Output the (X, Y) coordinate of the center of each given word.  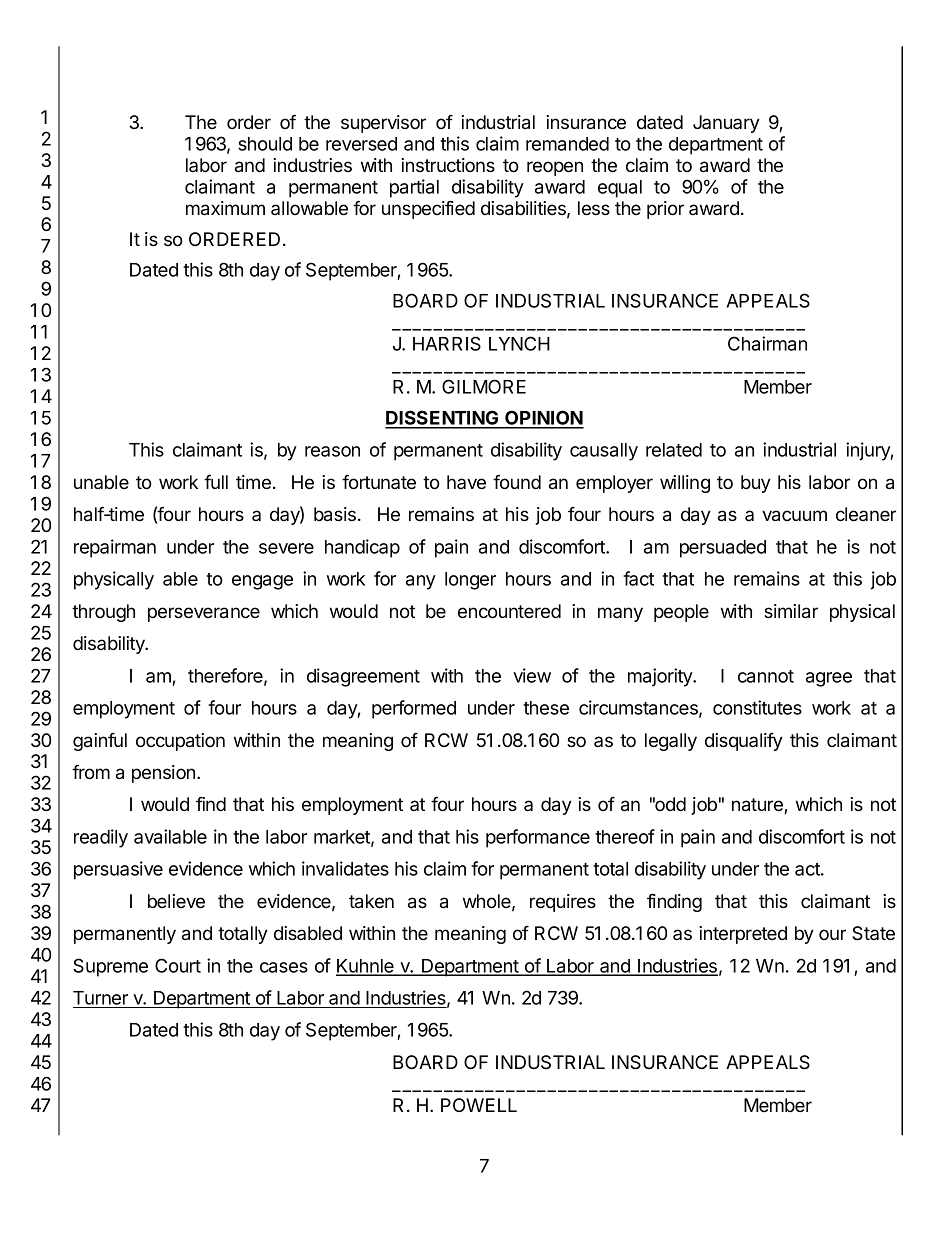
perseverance (204, 614)
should (265, 144)
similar (791, 611)
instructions (448, 165)
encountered (509, 611)
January (726, 124)
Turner (101, 999)
